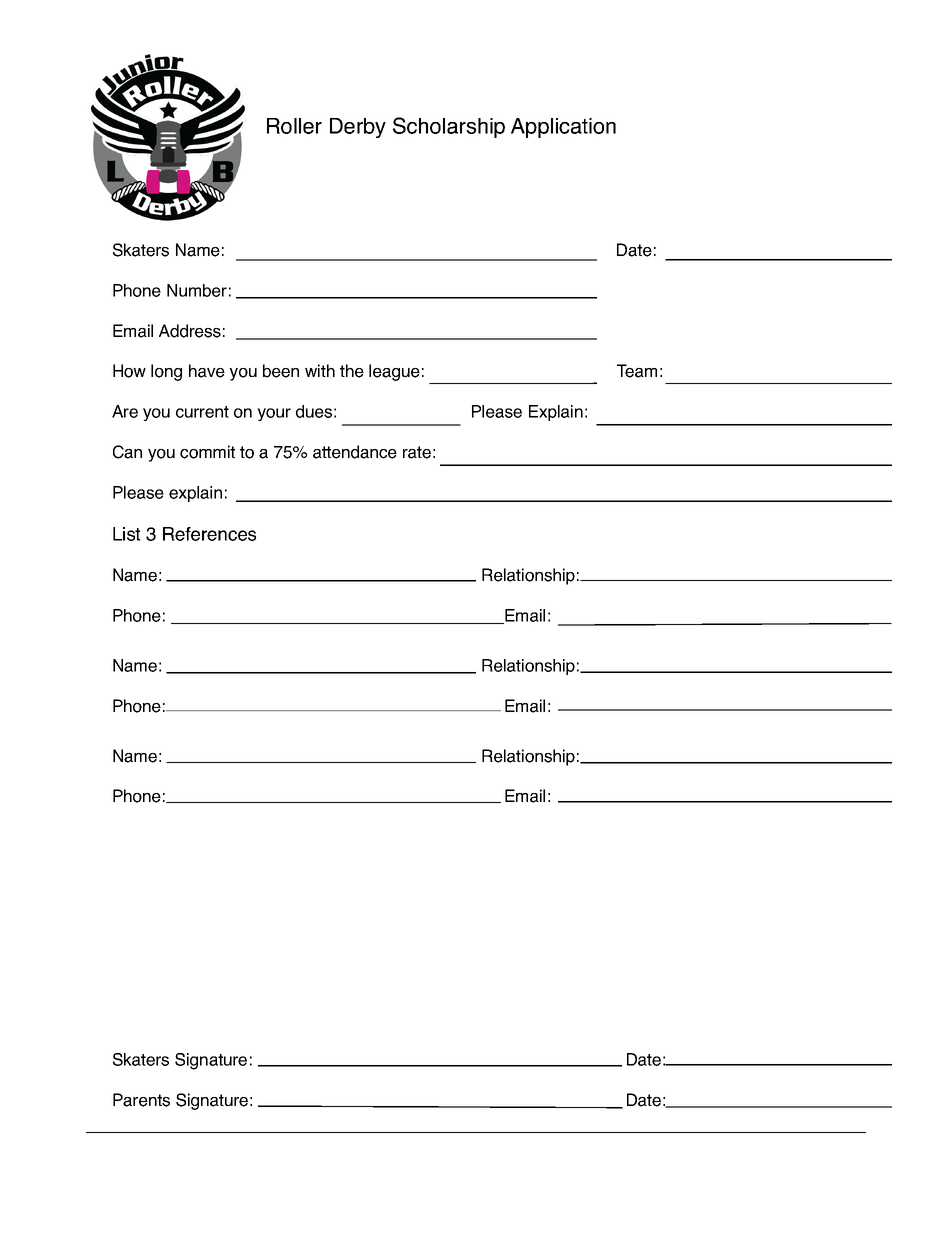 This screenshot has width=952, height=1233. Describe the element at coordinates (127, 452) in the screenshot. I see `Can` at that location.
